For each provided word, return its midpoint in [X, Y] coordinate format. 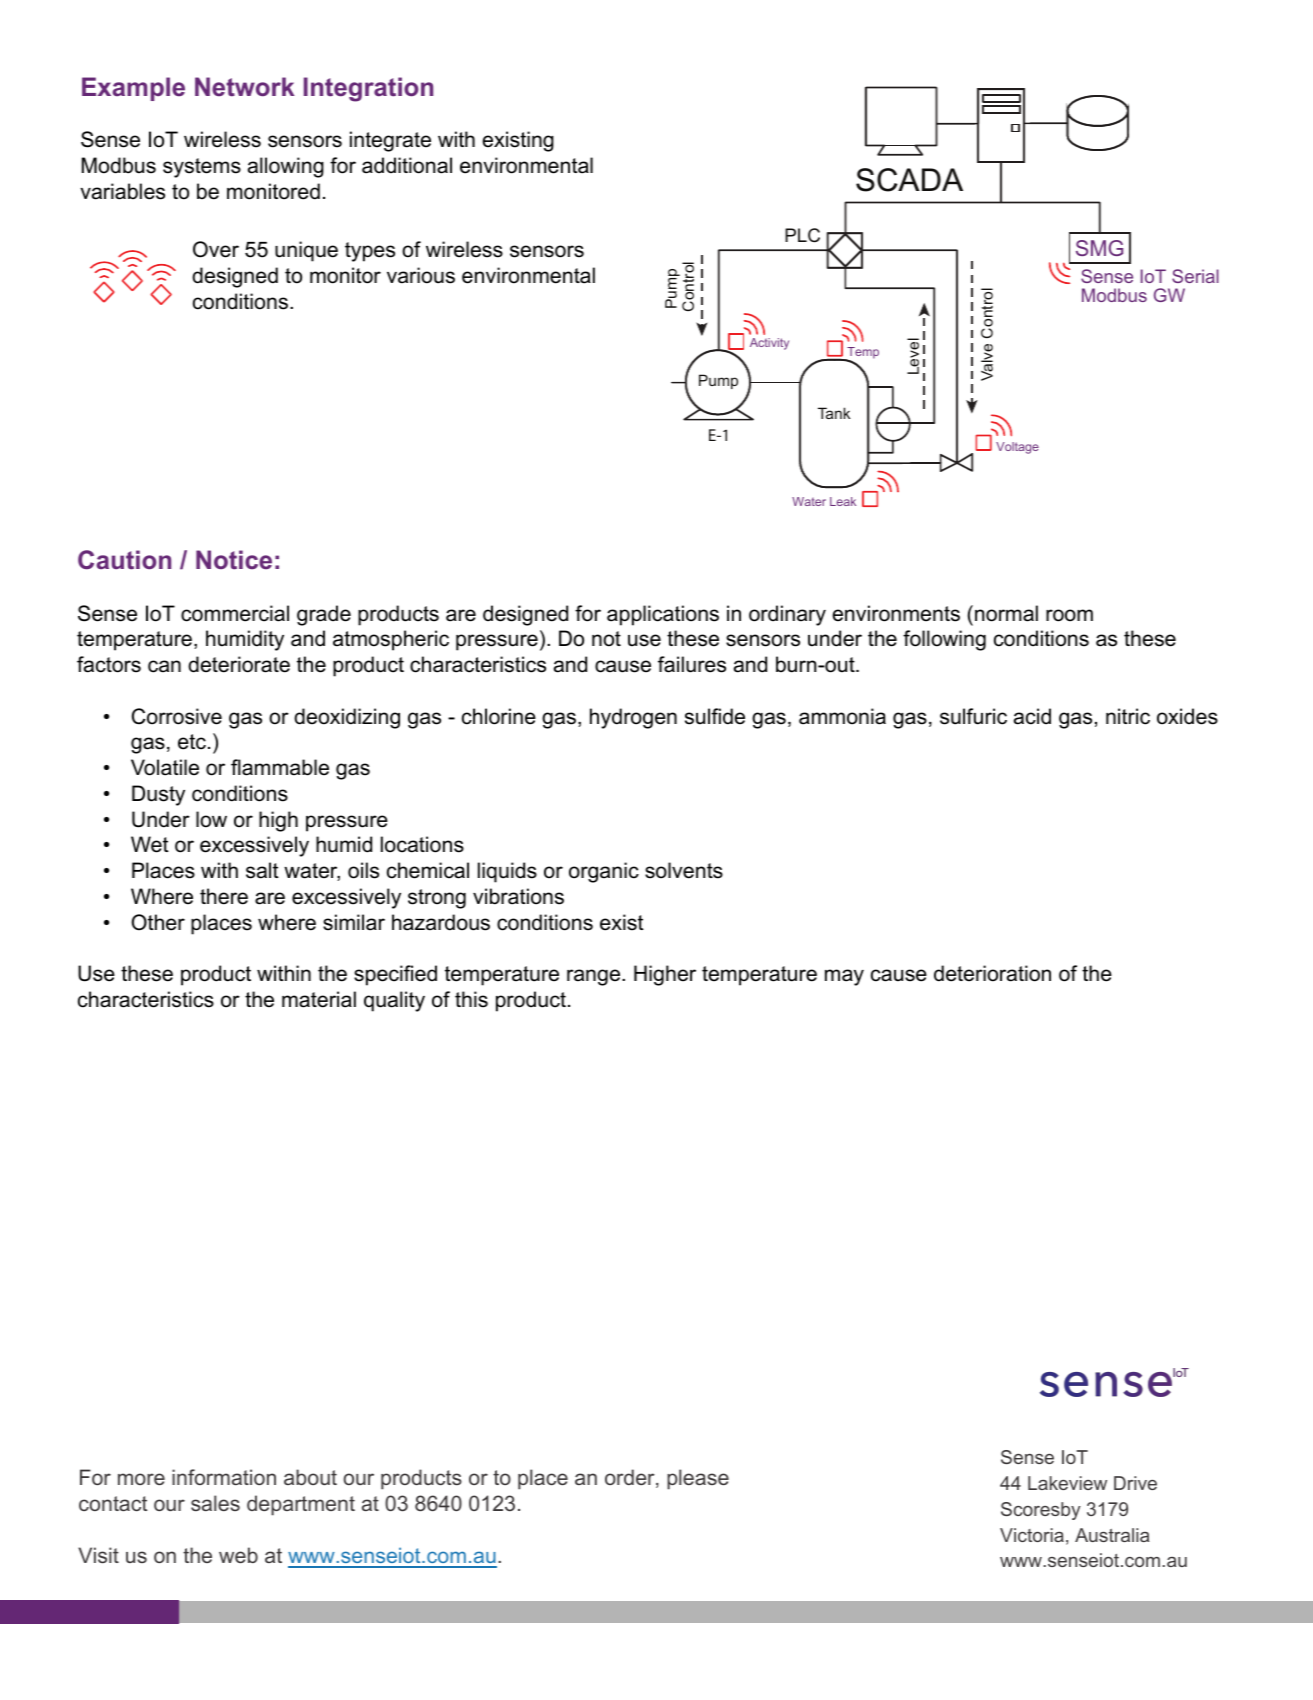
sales [215, 1503]
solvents [684, 870]
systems [202, 168]
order [631, 1478]
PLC [802, 235]
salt [262, 870]
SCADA [909, 180]
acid [1032, 716]
